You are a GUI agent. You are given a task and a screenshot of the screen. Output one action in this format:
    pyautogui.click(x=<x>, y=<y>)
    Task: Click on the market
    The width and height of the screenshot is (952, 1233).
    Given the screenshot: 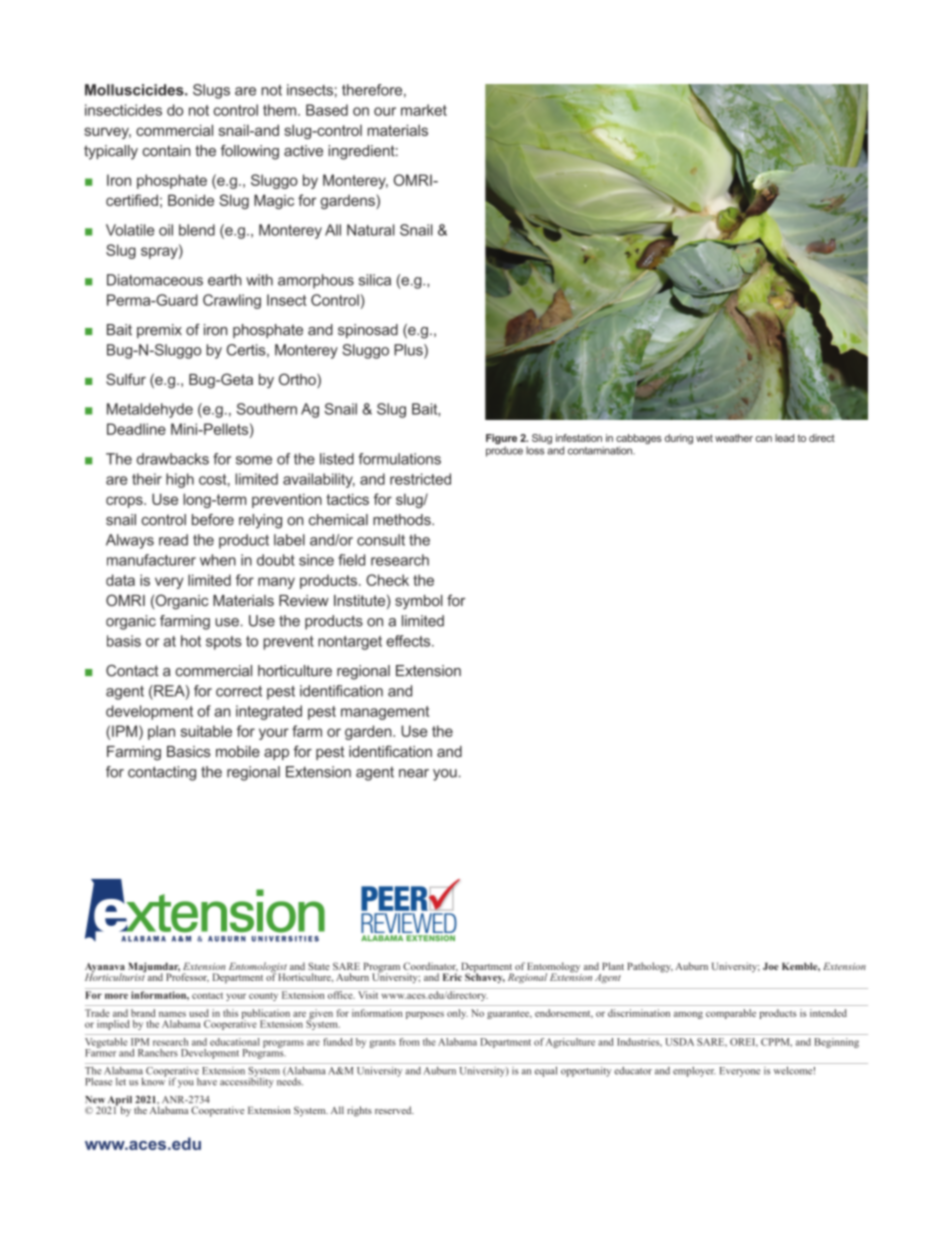 What is the action you would take?
    pyautogui.click(x=424, y=110)
